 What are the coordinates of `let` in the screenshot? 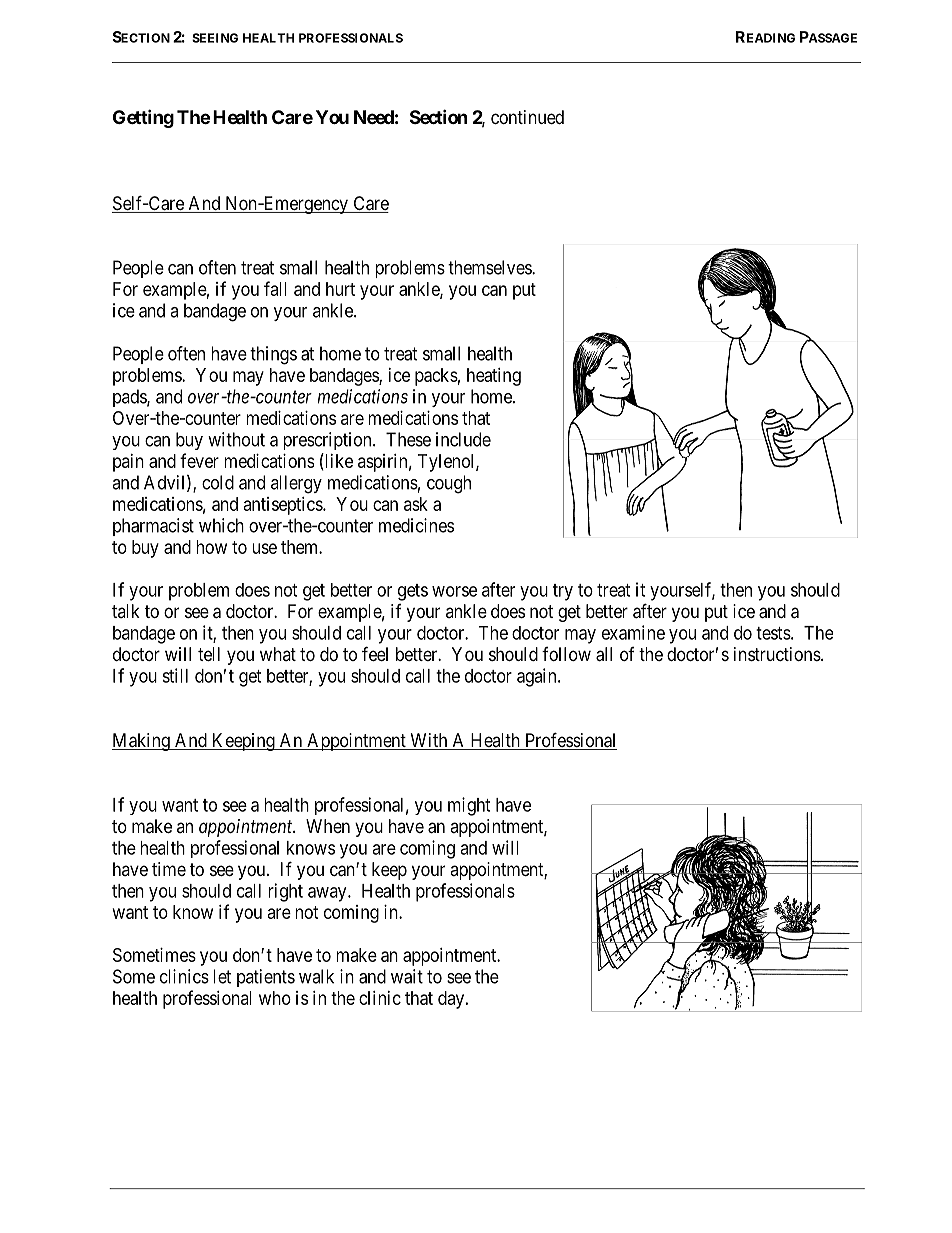 It's located at (222, 976).
